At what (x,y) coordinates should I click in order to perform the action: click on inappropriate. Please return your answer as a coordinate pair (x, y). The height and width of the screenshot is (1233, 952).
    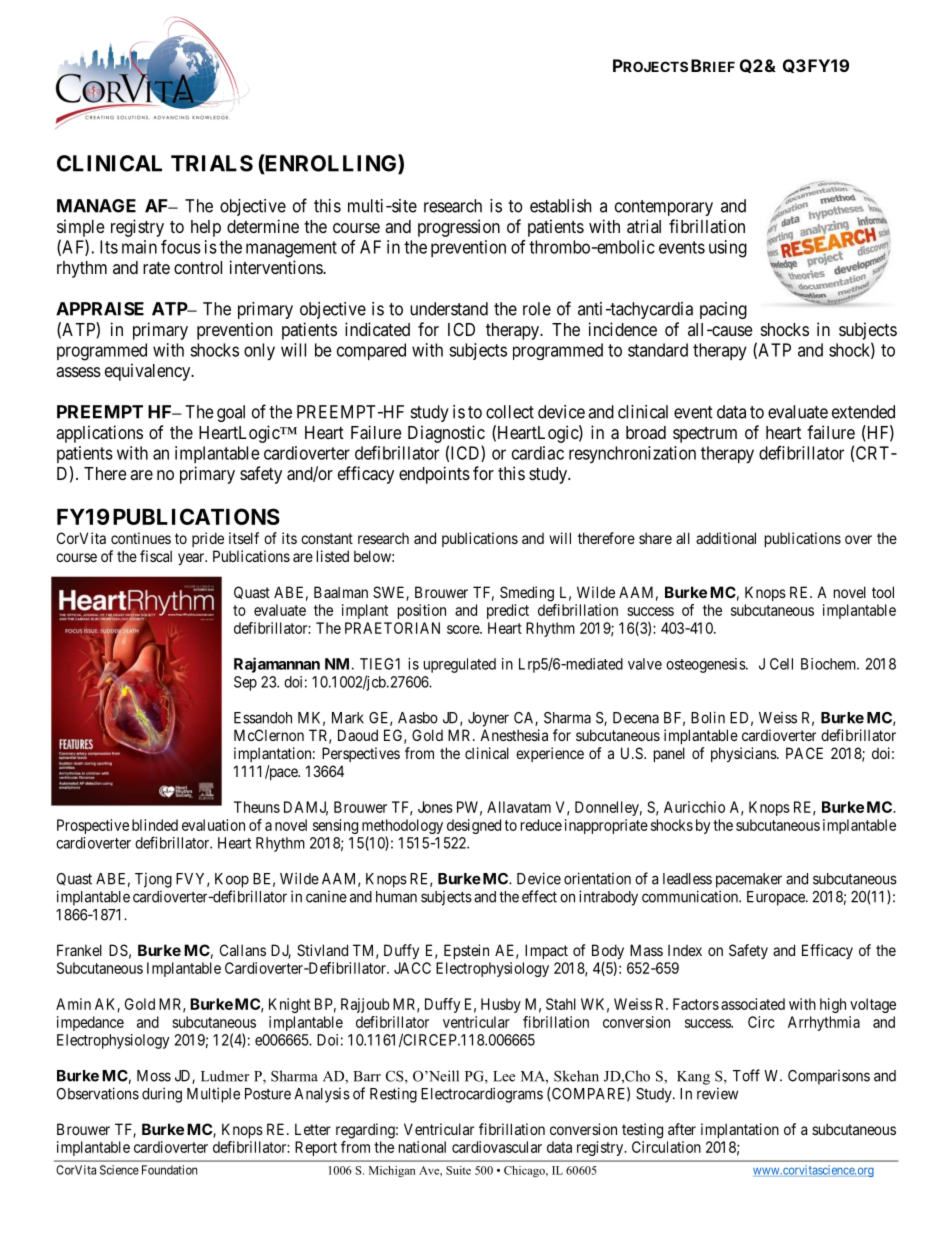
    Looking at the image, I should click on (606, 826).
